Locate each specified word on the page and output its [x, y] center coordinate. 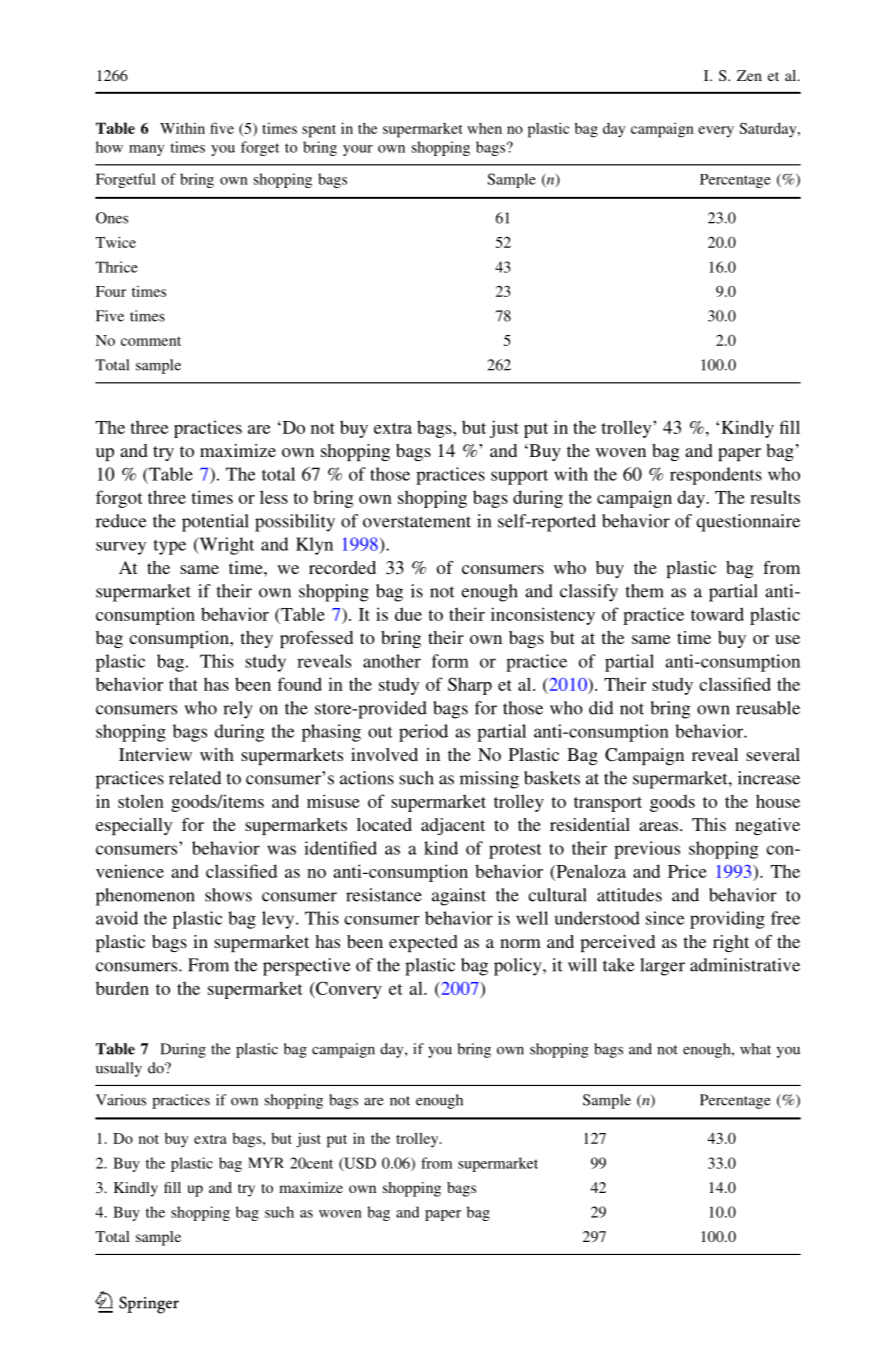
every [716, 131]
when [484, 128]
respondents [716, 476]
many [146, 150]
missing [489, 780]
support [519, 477]
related [195, 778]
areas [658, 826]
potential [215, 523]
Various [121, 1100]
